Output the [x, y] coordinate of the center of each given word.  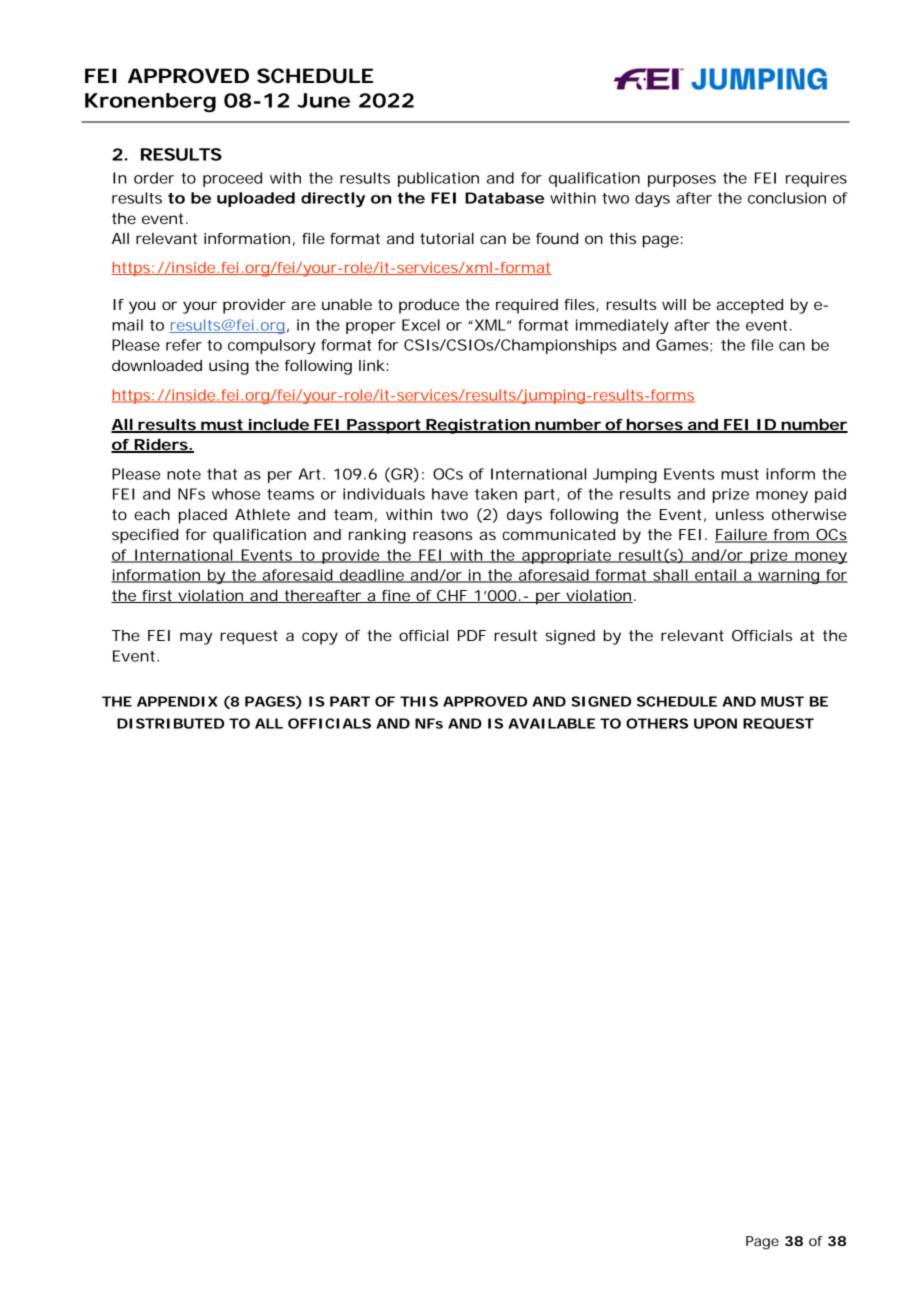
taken [496, 494]
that [222, 474]
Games [682, 345]
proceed [232, 179]
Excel [421, 325]
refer [184, 345]
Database [504, 198]
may [196, 638]
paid [830, 495]
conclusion [787, 198]
